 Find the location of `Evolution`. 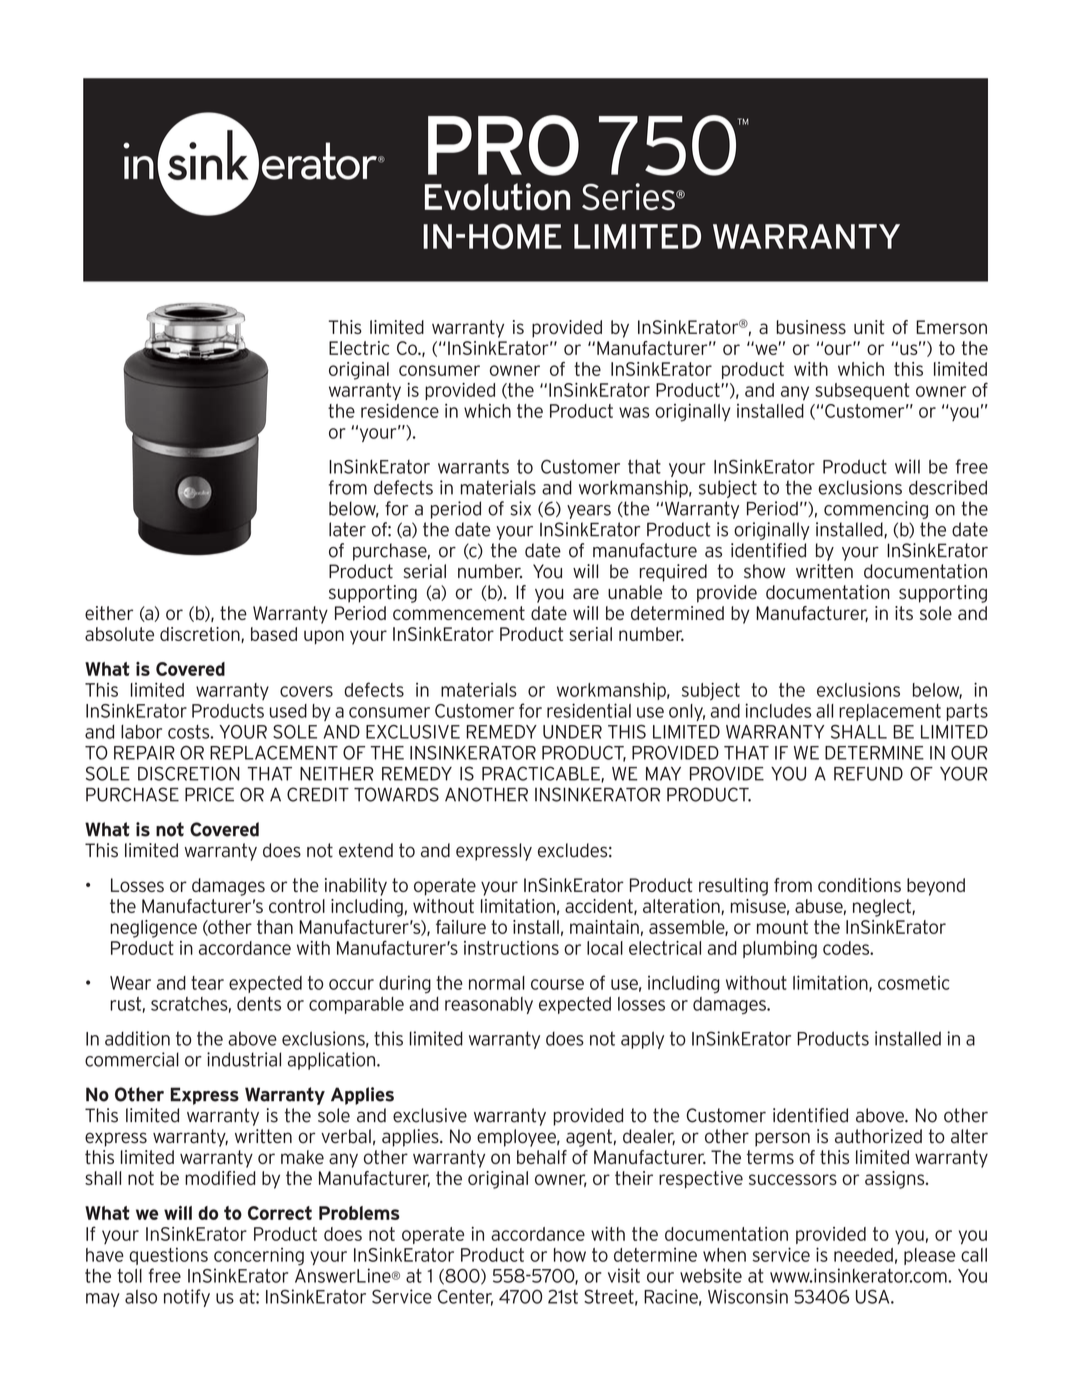

Evolution is located at coordinates (497, 197).
